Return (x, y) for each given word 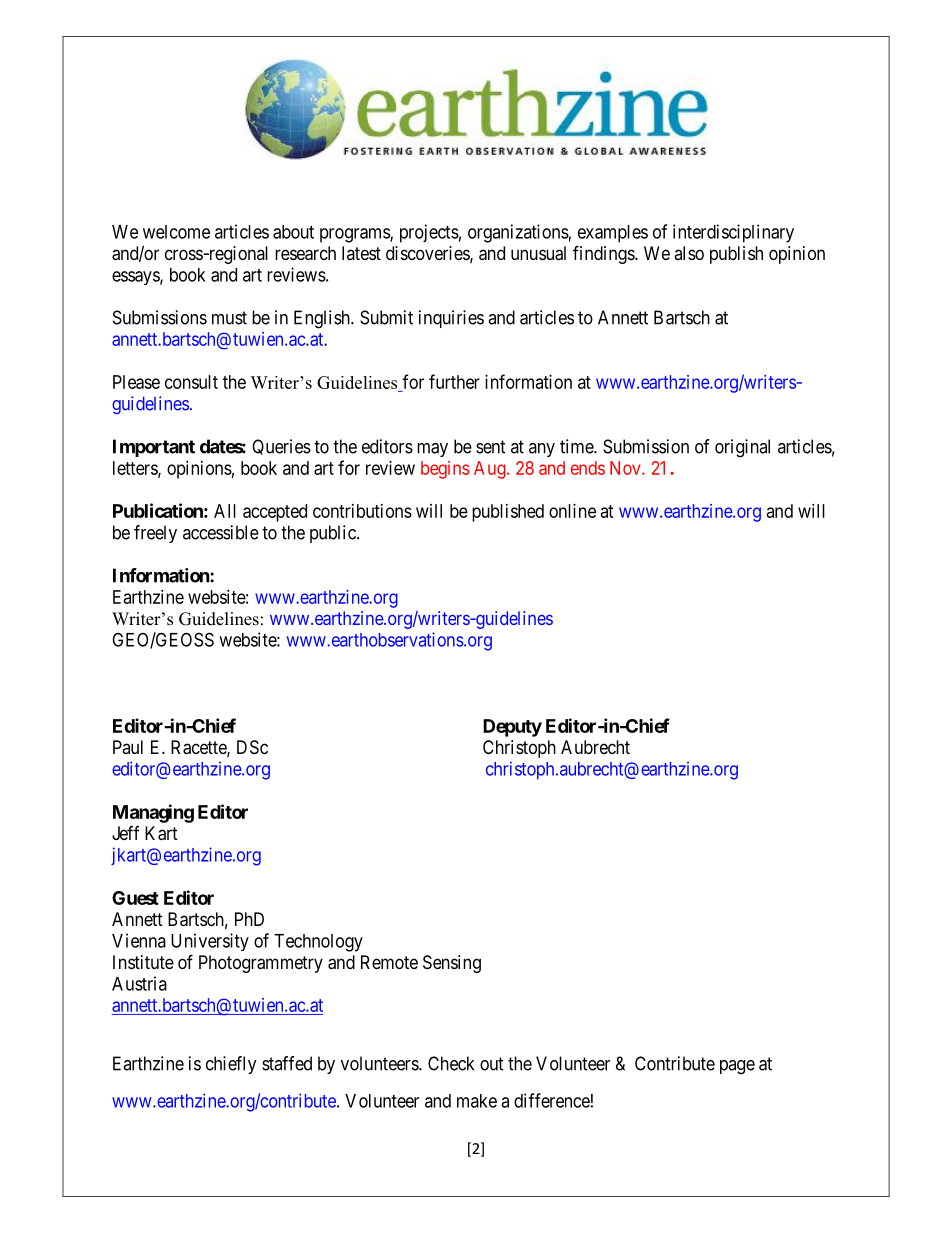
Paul (128, 747)
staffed (287, 1063)
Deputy (512, 728)
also (689, 253)
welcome (176, 232)
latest (361, 253)
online (572, 511)
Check (451, 1063)
